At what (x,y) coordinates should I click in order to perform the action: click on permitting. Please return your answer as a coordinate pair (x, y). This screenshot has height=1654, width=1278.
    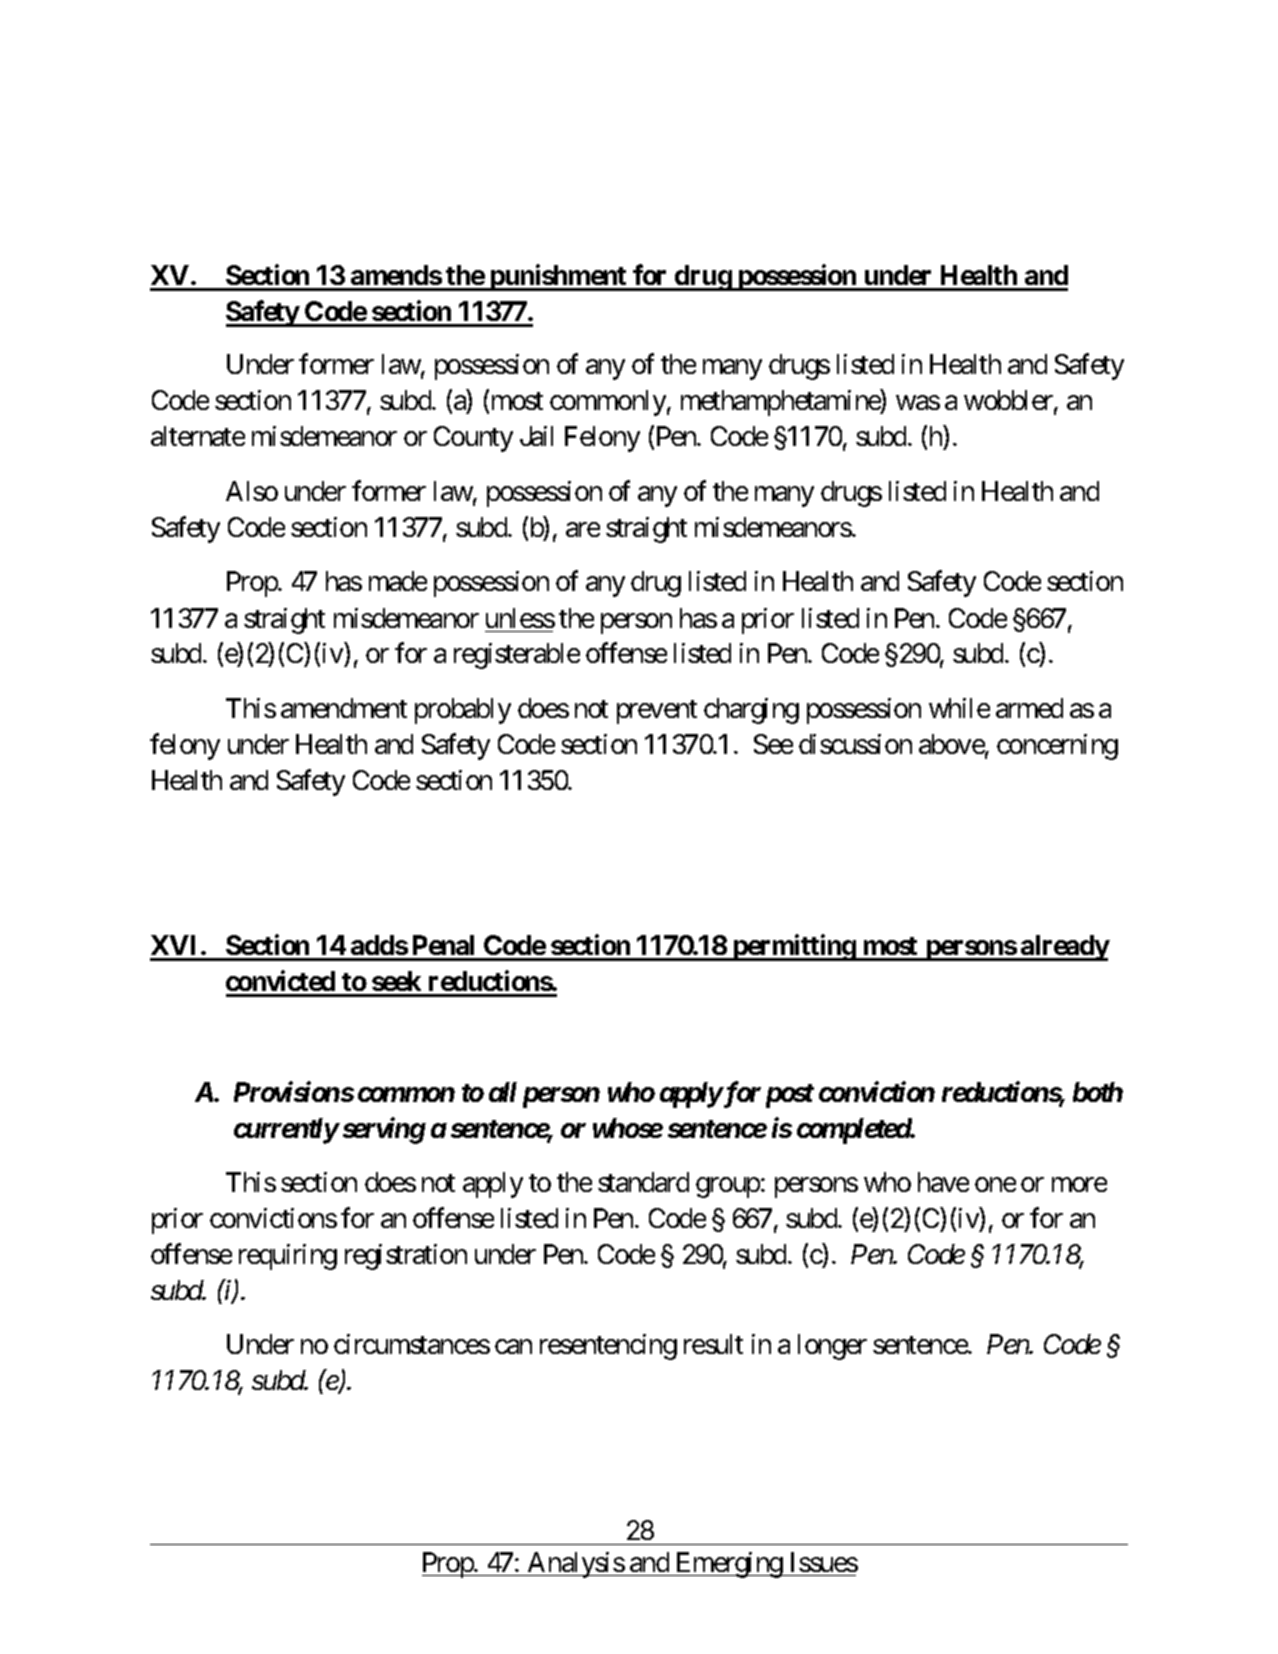
    Looking at the image, I should click on (793, 947).
